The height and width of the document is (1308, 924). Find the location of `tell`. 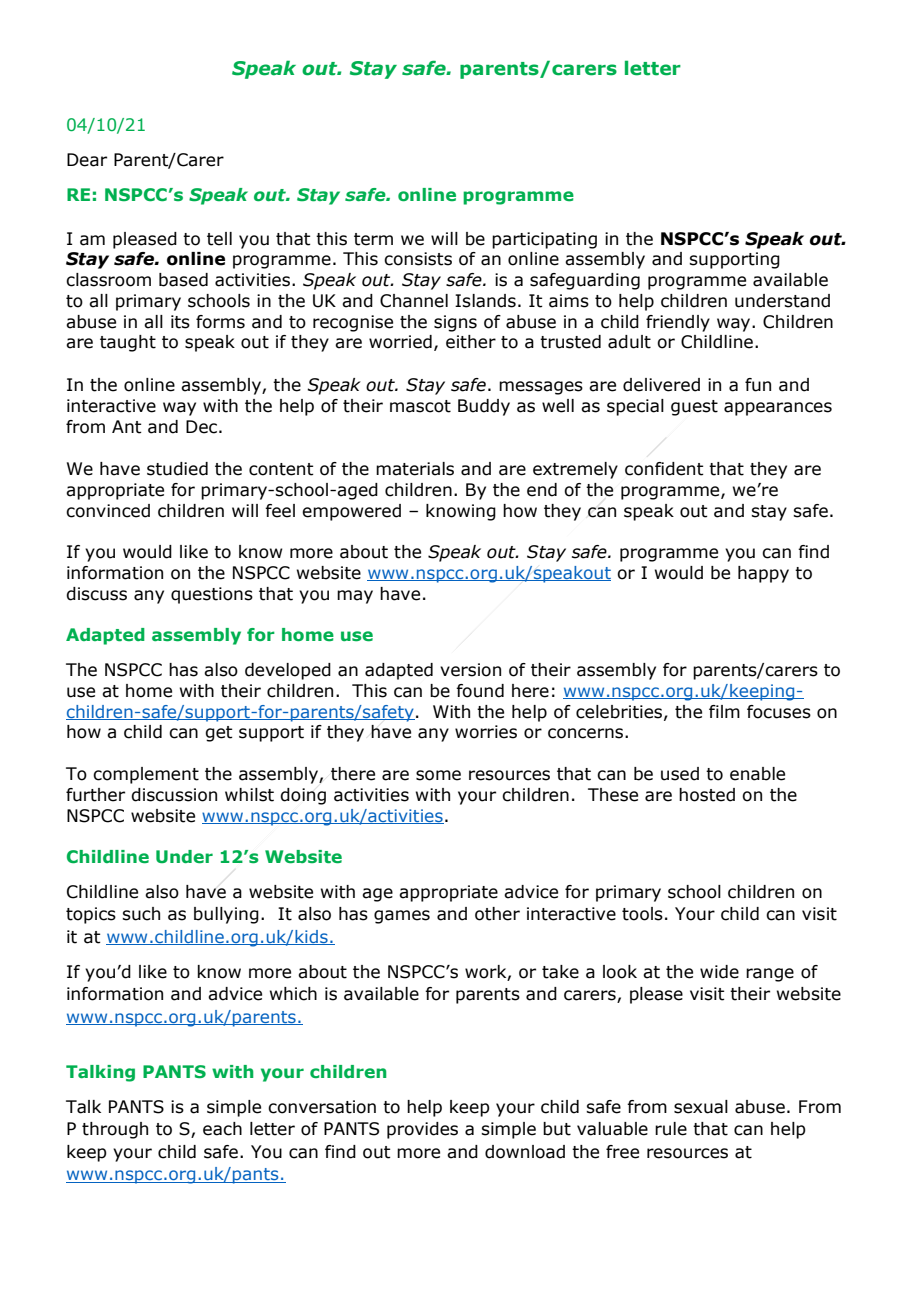

tell is located at coordinates (219, 239).
